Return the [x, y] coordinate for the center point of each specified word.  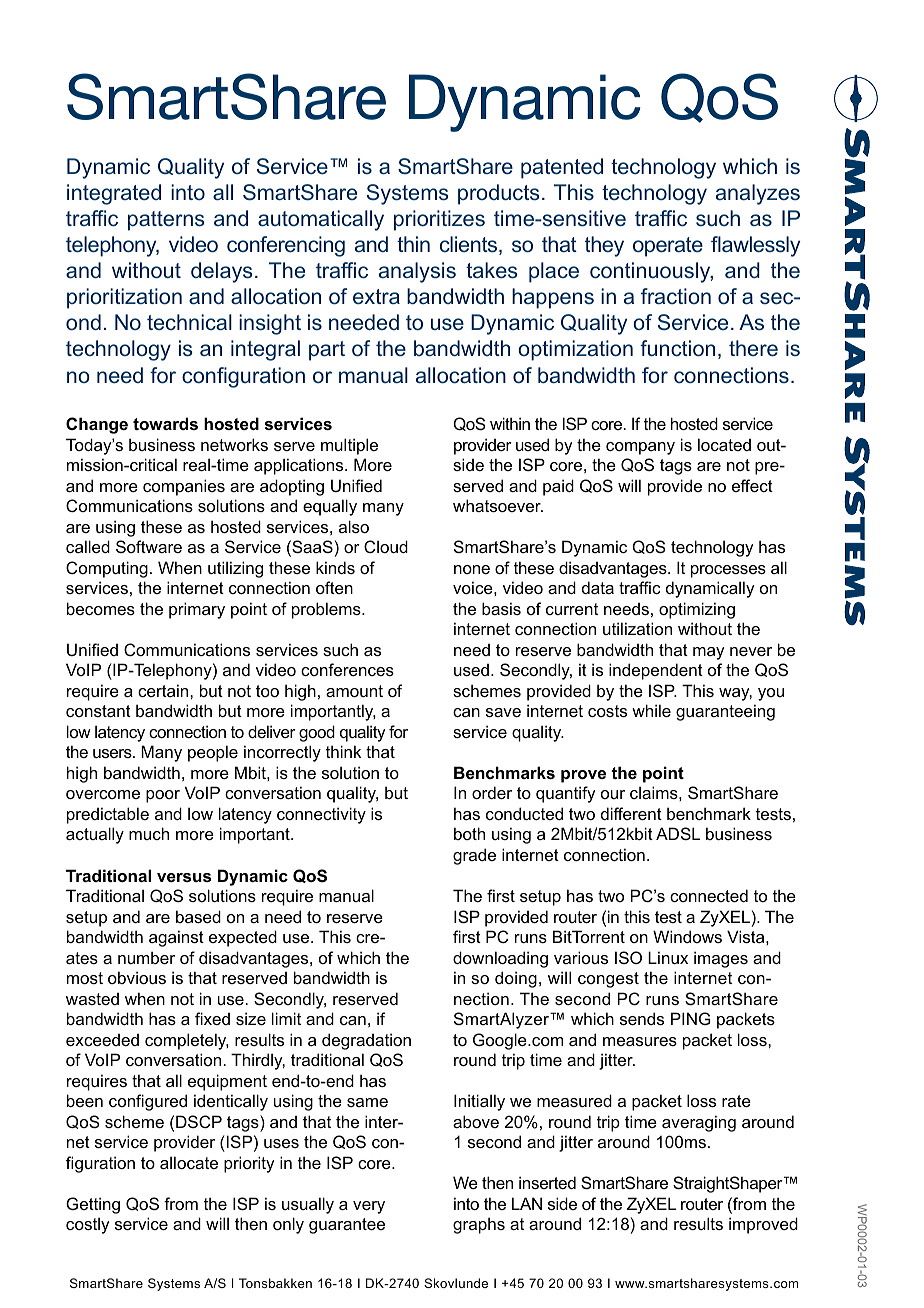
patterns [166, 221]
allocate [189, 1162]
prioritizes [439, 220]
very [369, 1207]
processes [728, 571]
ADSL [678, 833]
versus [184, 877]
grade [474, 856]
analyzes [758, 194]
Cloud [386, 546]
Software [149, 546]
